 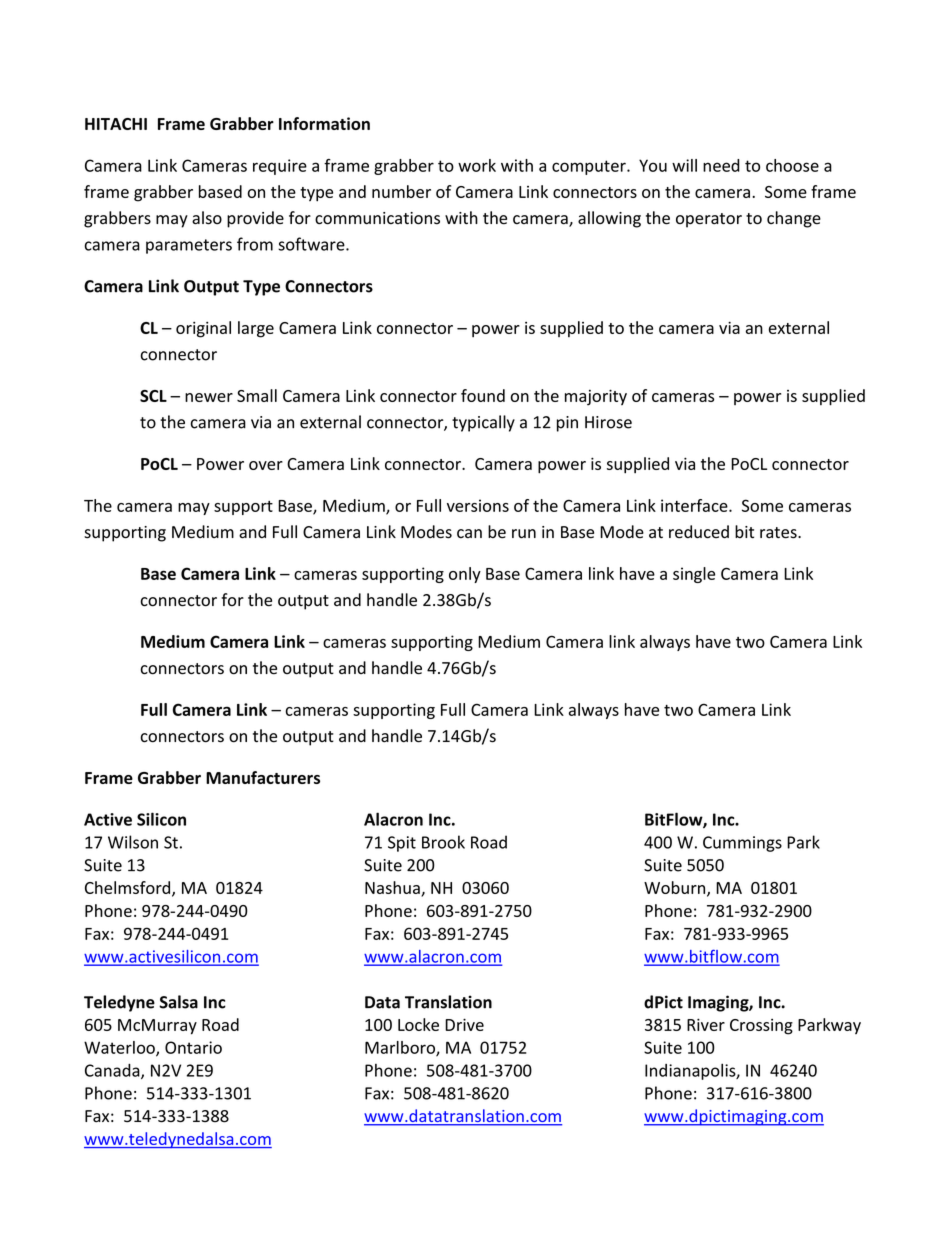 What do you see at coordinates (483, 395) in the image?
I see `found` at bounding box center [483, 395].
